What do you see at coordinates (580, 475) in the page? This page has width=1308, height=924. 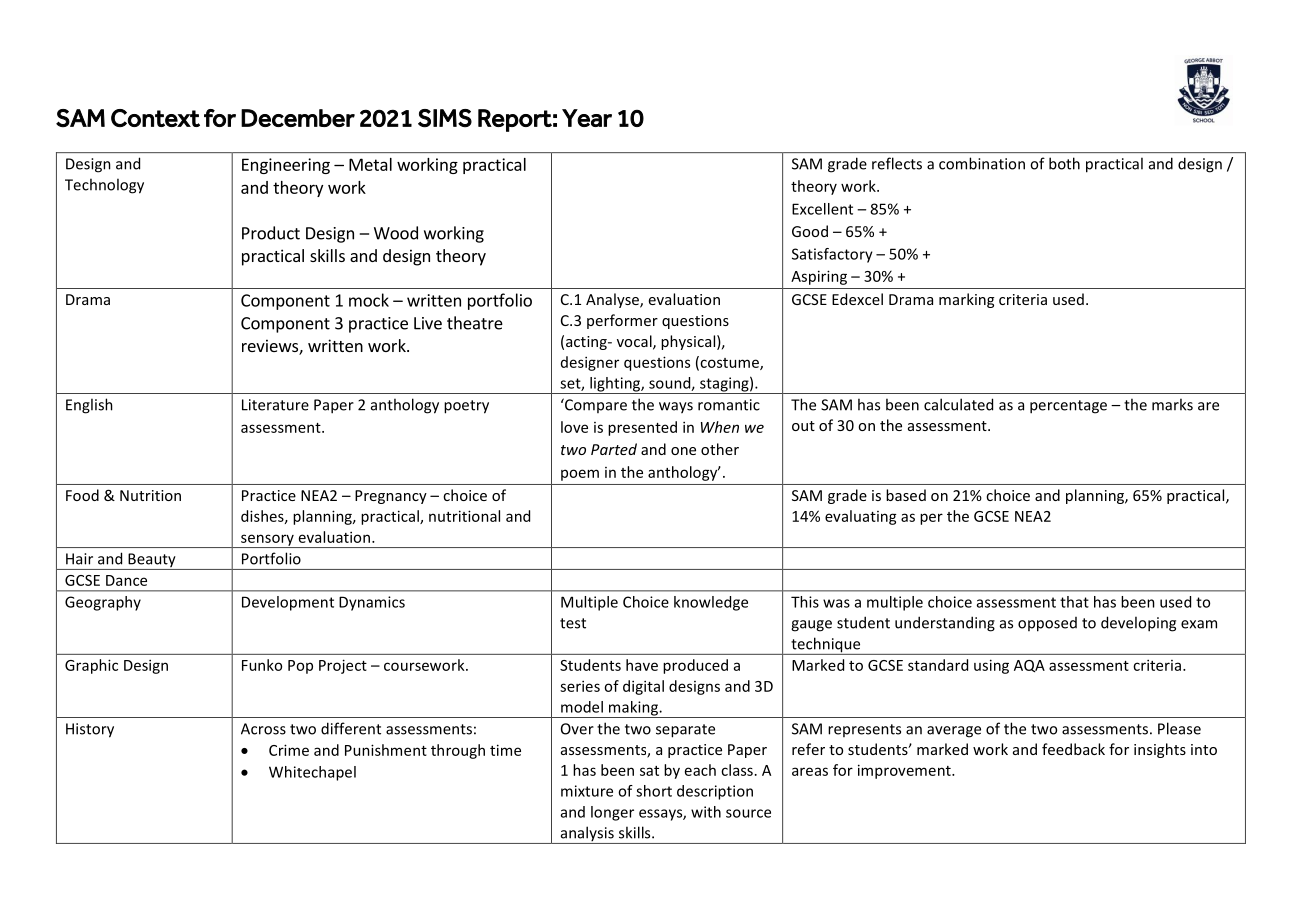 I see `poem` at bounding box center [580, 475].
